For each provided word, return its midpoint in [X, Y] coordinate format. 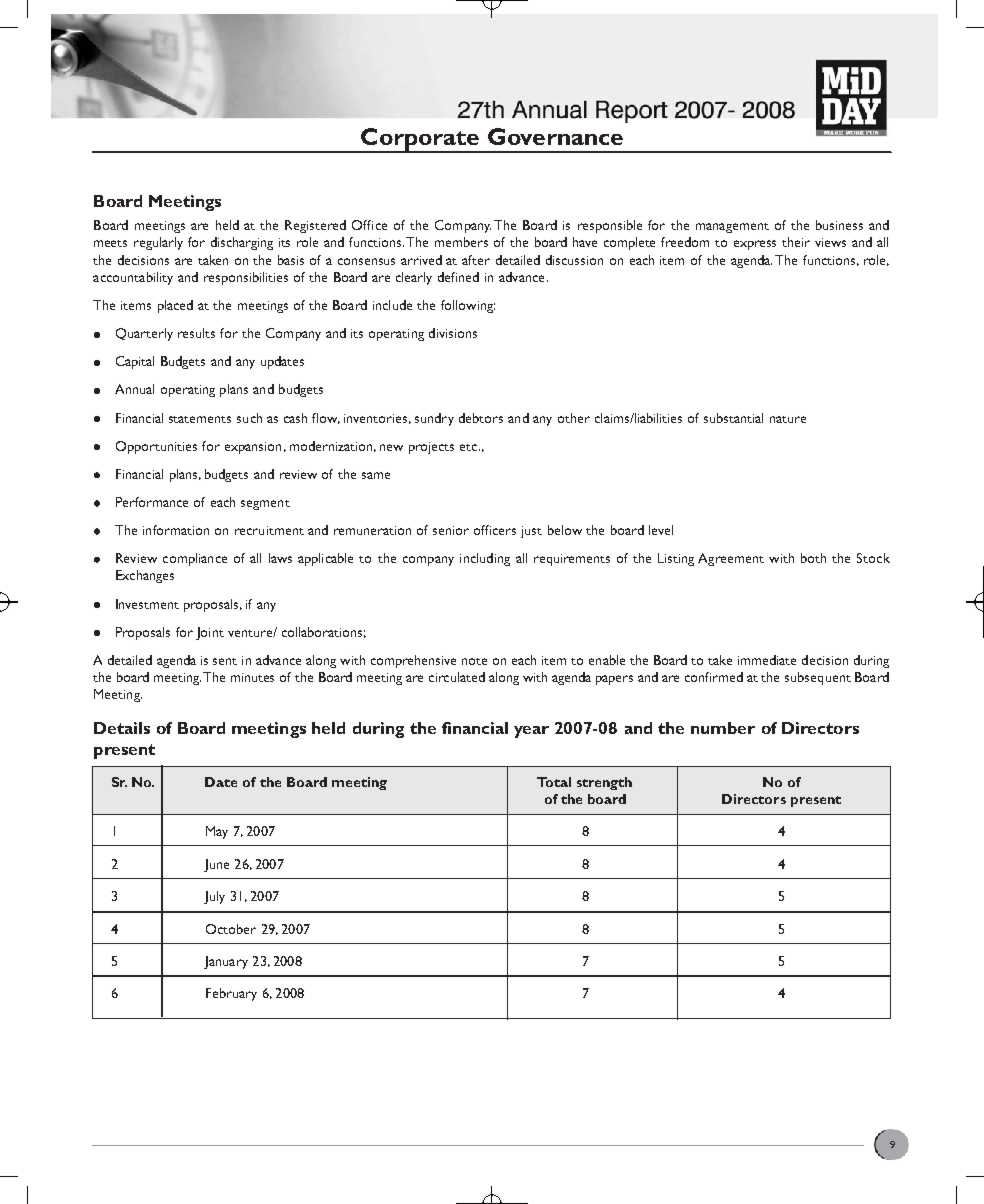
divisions [453, 333]
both [813, 558]
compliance [195, 559]
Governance [555, 136]
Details [122, 728]
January [226, 962]
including [485, 559]
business [839, 225]
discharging [242, 243]
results [196, 333]
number [723, 728]
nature [788, 419]
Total [554, 782]
